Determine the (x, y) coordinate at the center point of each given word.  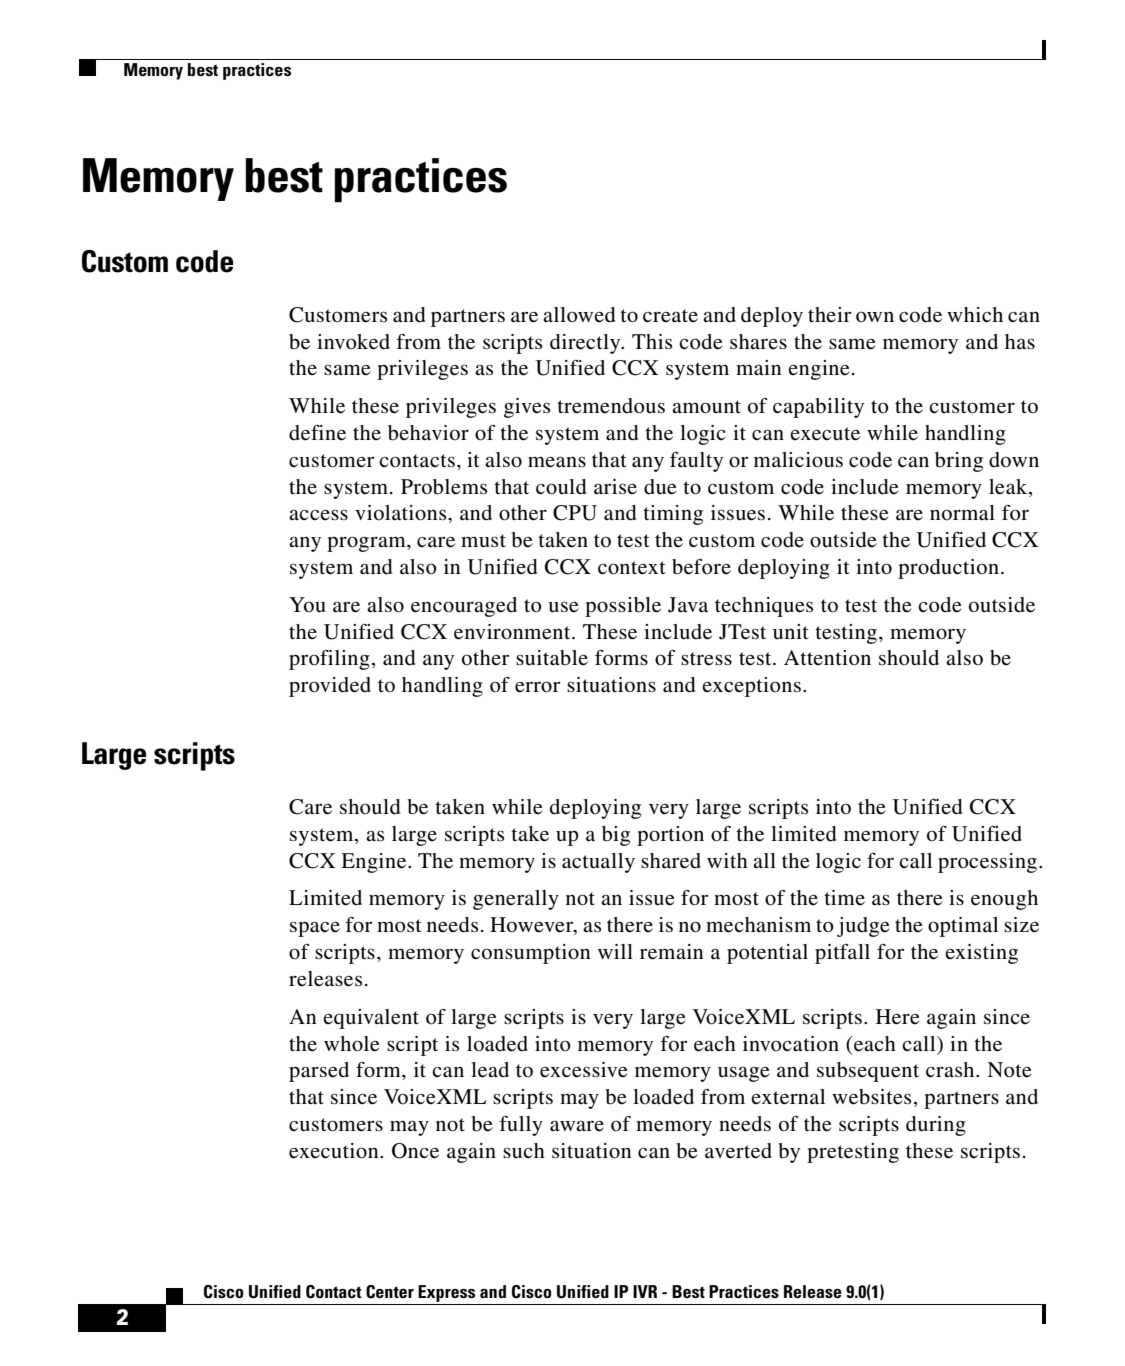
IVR (645, 1291)
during (936, 1126)
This (652, 341)
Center (390, 1292)
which (975, 314)
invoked (353, 342)
